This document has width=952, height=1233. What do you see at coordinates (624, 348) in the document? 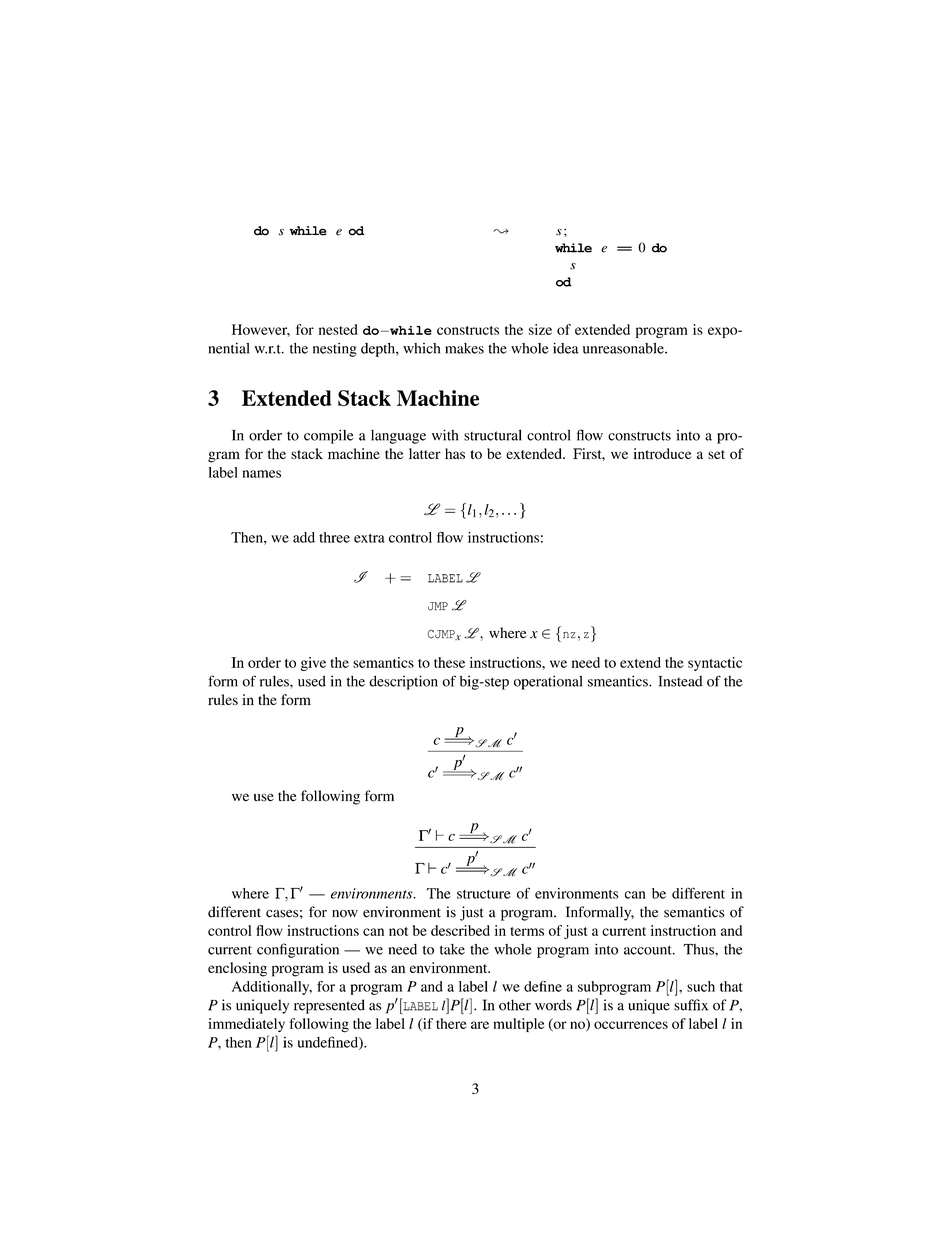
I see `unreasonable` at bounding box center [624, 348].
